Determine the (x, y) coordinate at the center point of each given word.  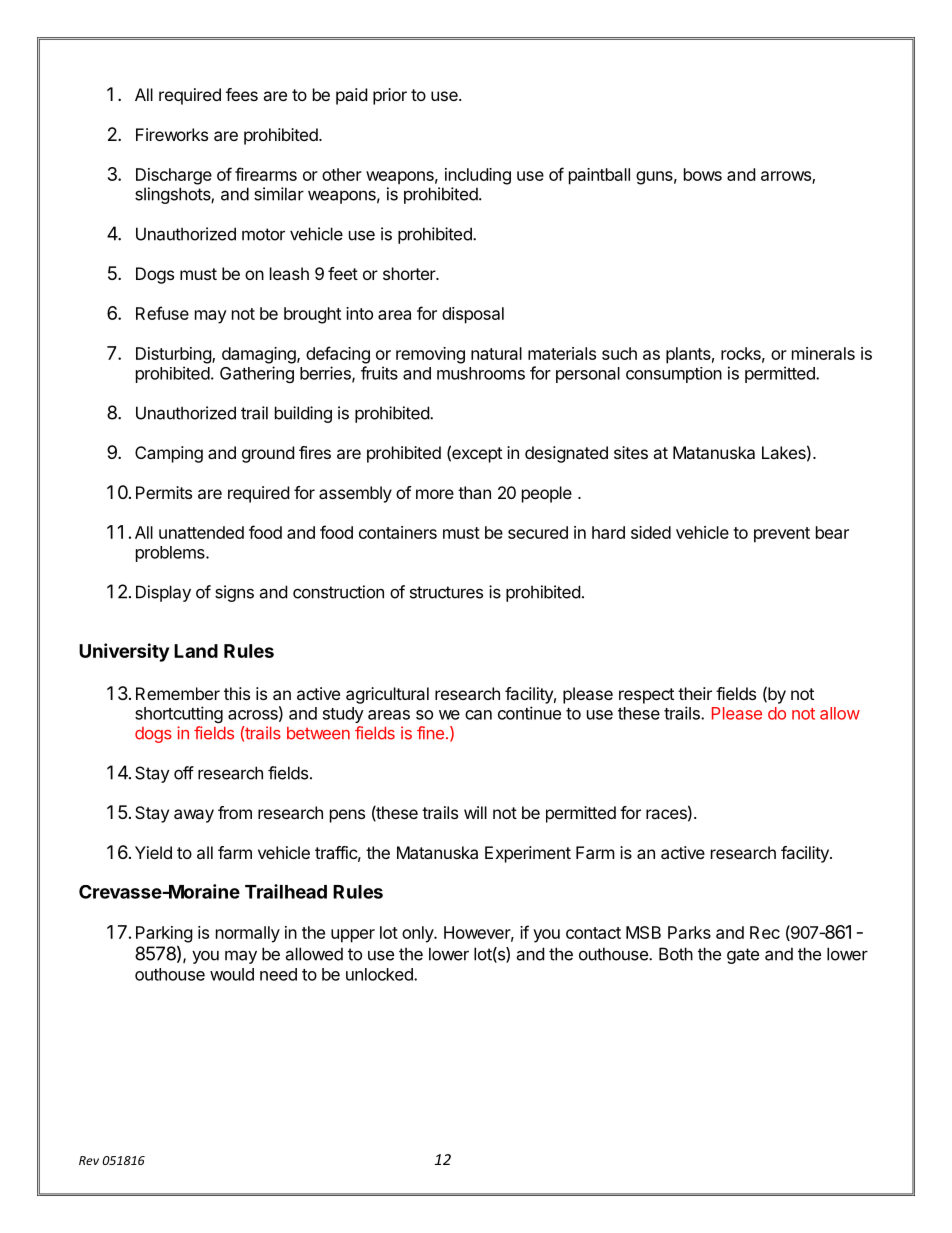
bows (703, 174)
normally (248, 934)
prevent (782, 535)
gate (743, 956)
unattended (201, 532)
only (418, 934)
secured (538, 532)
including (478, 176)
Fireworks (172, 134)
